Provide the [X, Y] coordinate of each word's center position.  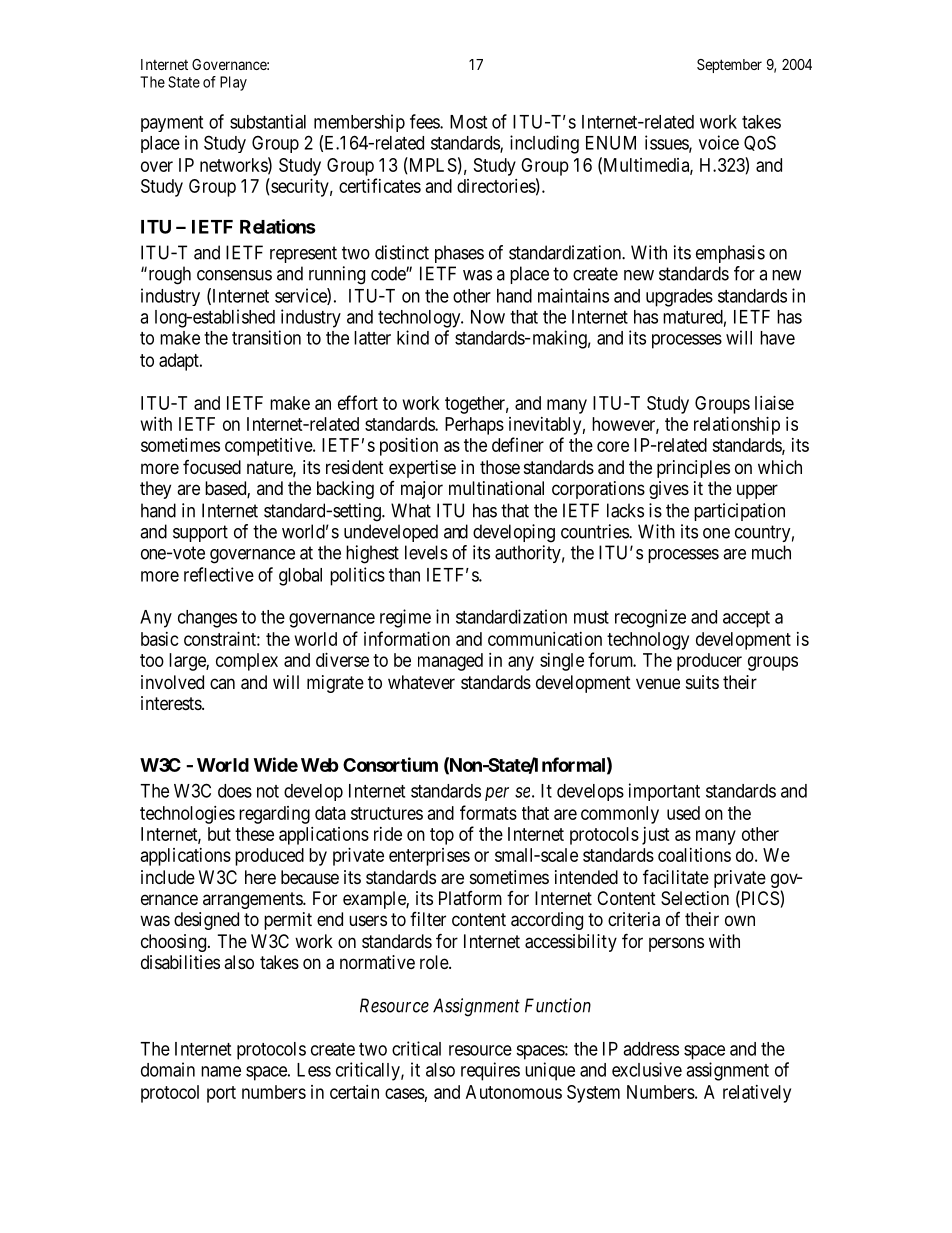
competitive [269, 447]
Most [468, 122]
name [221, 1071]
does [235, 791]
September [729, 66]
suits [702, 682]
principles [693, 469]
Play [233, 83]
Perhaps [474, 426]
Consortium [390, 764]
